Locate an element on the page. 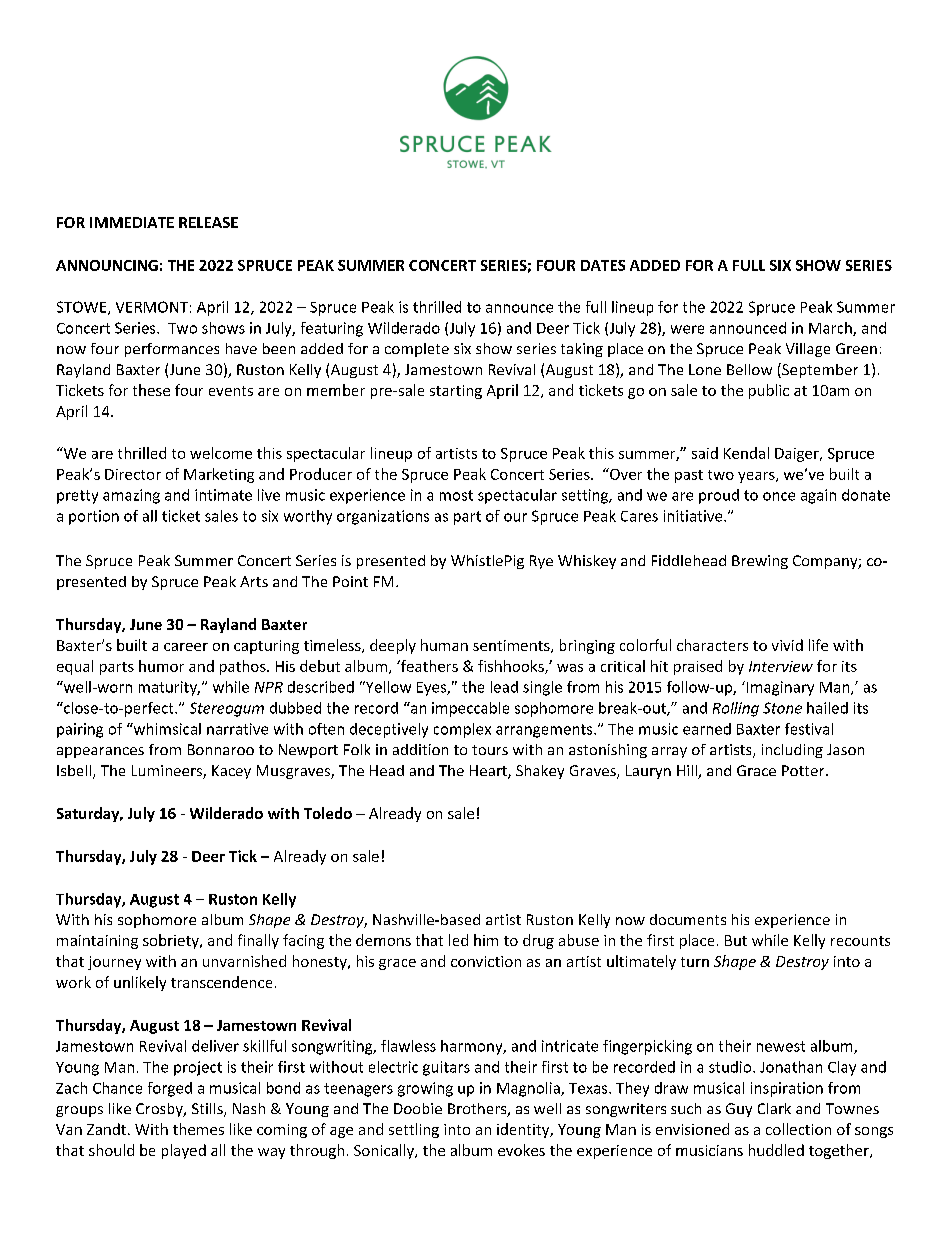 The width and height of the image is (952, 1233). DATES is located at coordinates (603, 265).
